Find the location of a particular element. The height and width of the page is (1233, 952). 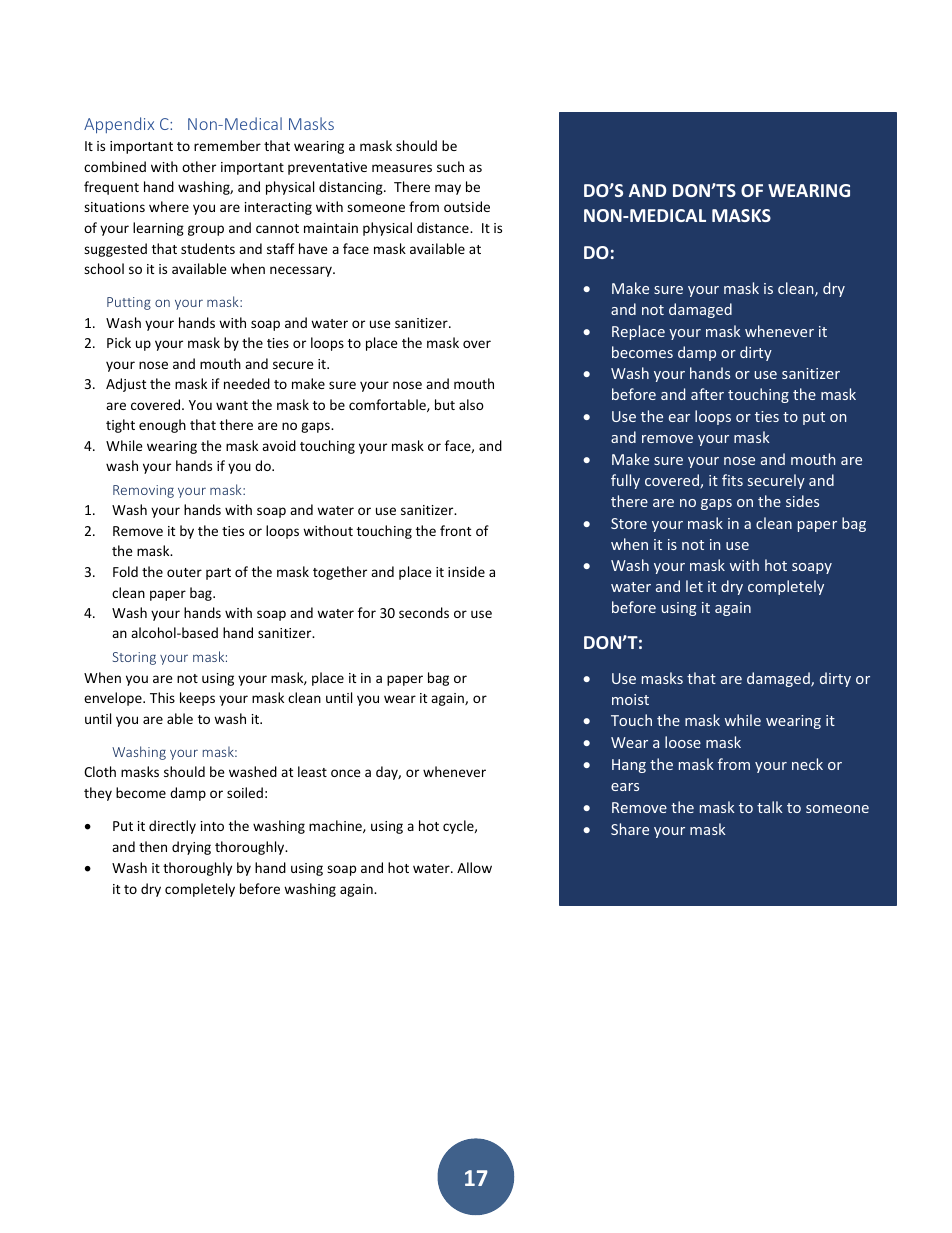

after is located at coordinates (707, 394).
